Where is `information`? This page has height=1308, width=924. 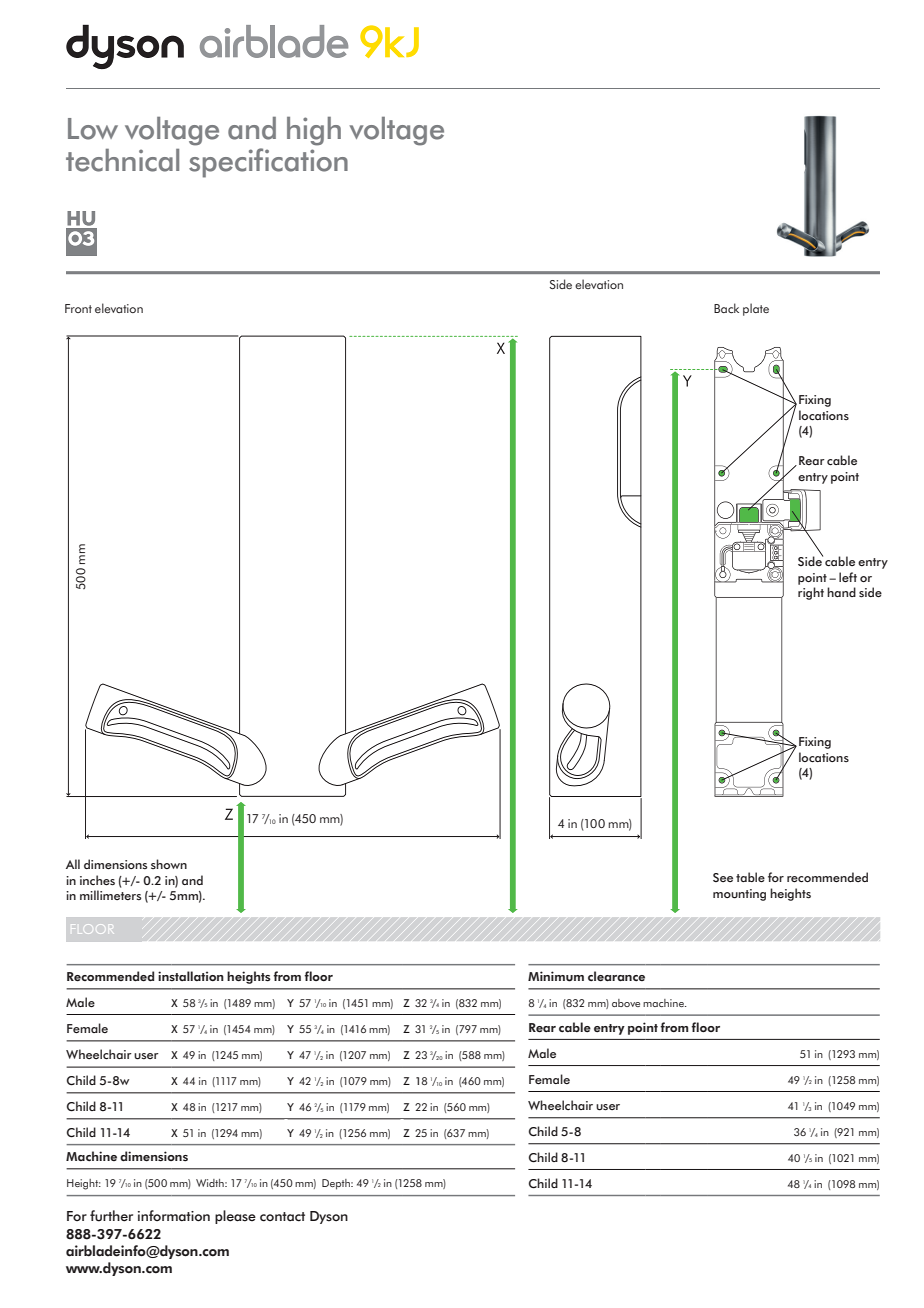 information is located at coordinates (174, 1216).
